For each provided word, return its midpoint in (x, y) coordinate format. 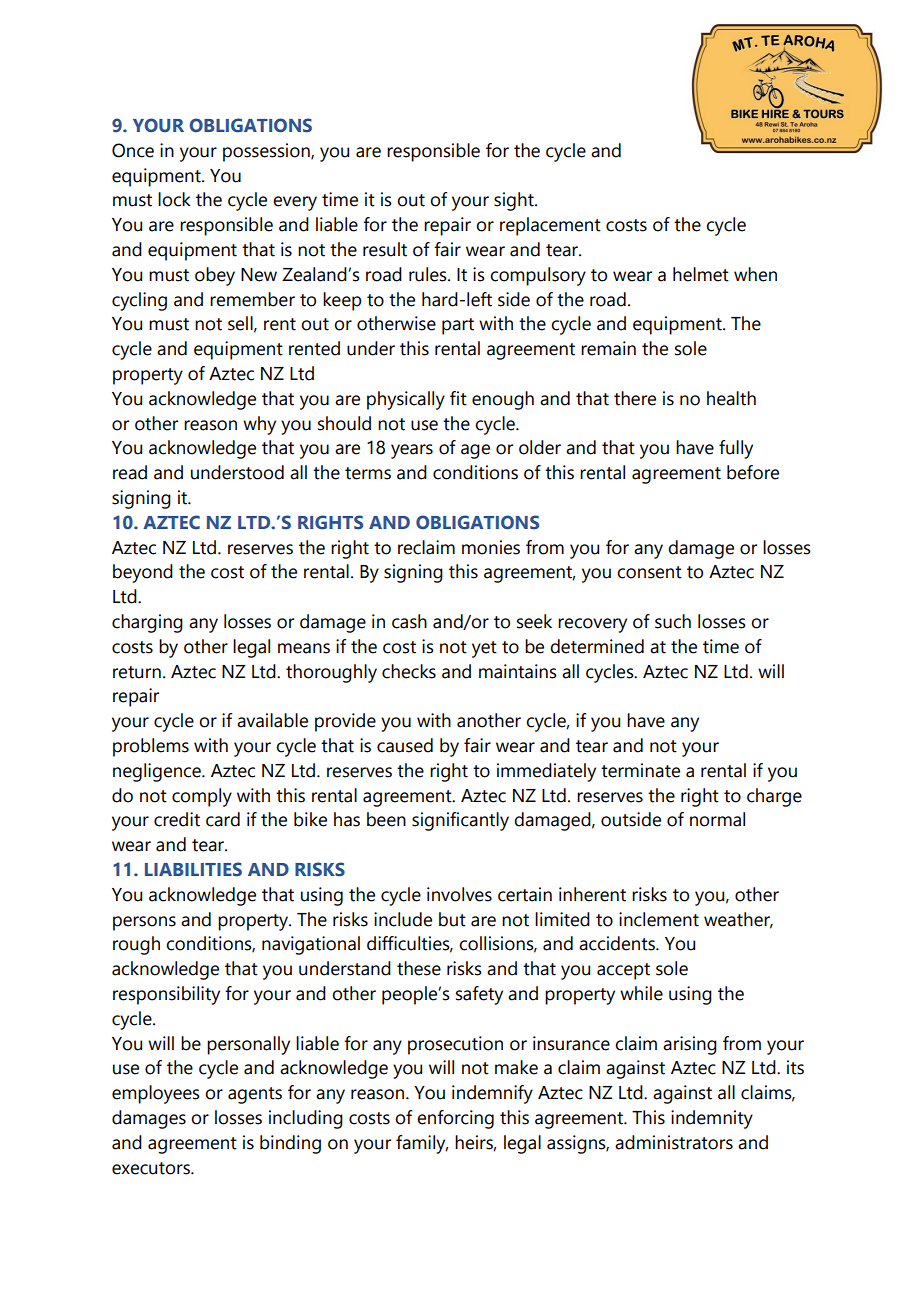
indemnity (712, 1119)
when (755, 274)
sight (515, 201)
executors (152, 1168)
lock (174, 199)
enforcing (455, 1119)
